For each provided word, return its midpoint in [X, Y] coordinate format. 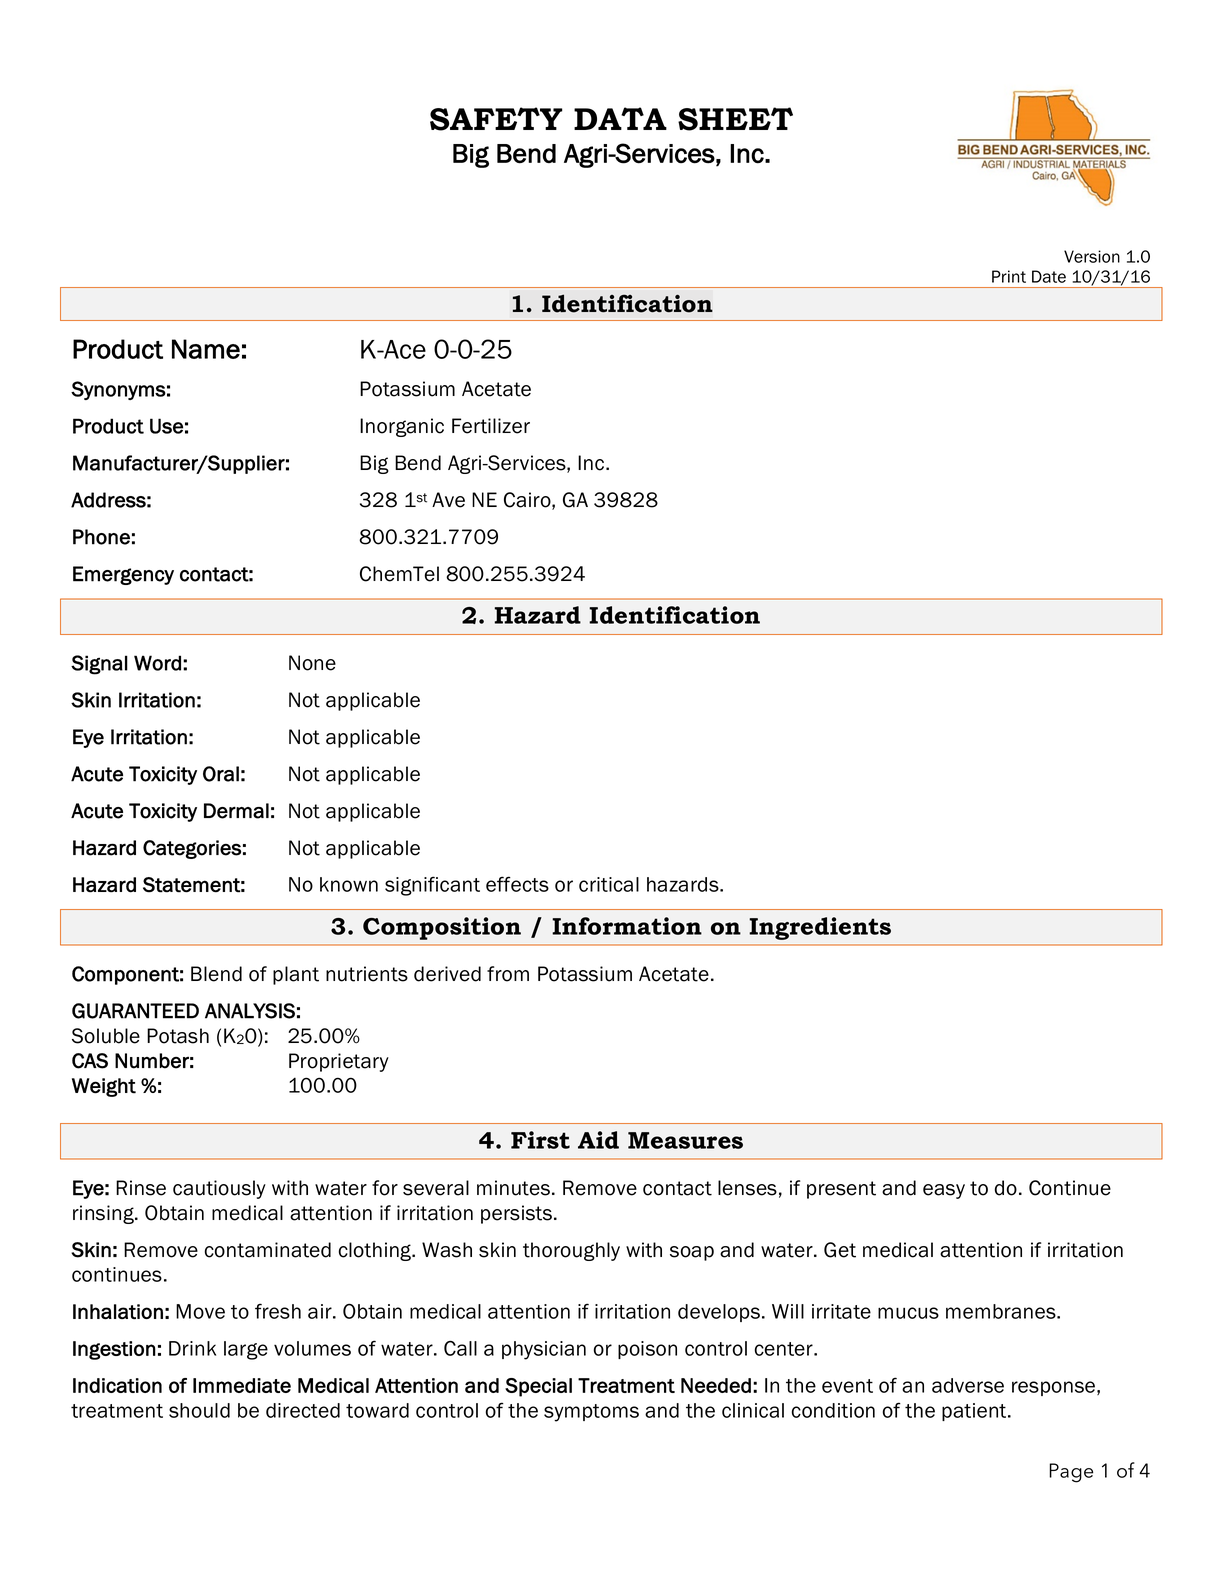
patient [975, 1412]
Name [206, 349]
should [199, 1410]
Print [1009, 276]
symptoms [591, 1413]
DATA [620, 118]
